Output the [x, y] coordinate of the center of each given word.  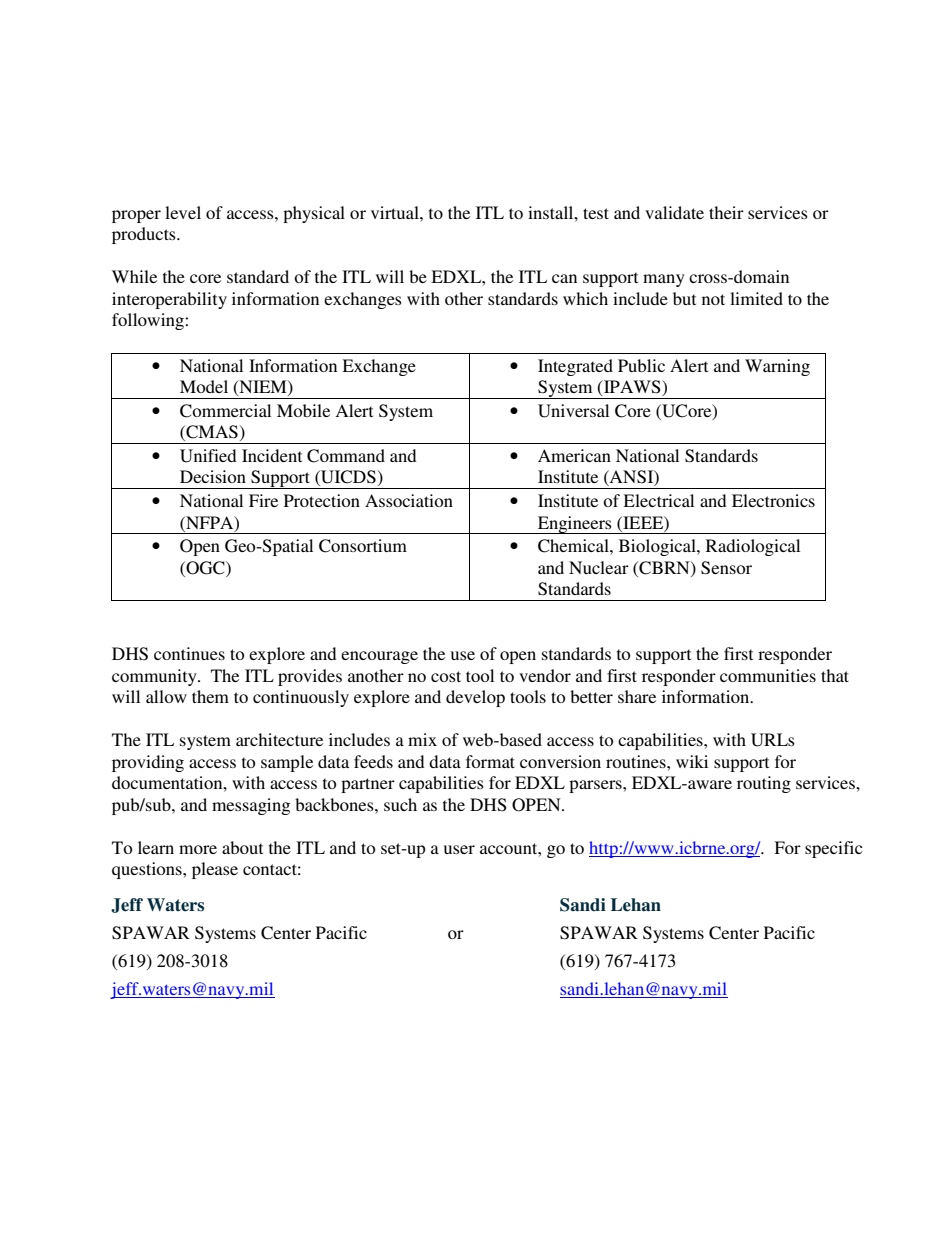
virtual [396, 212]
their [726, 212]
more [198, 849]
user [459, 849]
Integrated [575, 367]
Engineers [575, 525]
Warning [777, 367]
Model [204, 386]
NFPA [210, 523]
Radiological [753, 547]
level [183, 212]
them [210, 696]
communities [768, 675]
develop [475, 698]
